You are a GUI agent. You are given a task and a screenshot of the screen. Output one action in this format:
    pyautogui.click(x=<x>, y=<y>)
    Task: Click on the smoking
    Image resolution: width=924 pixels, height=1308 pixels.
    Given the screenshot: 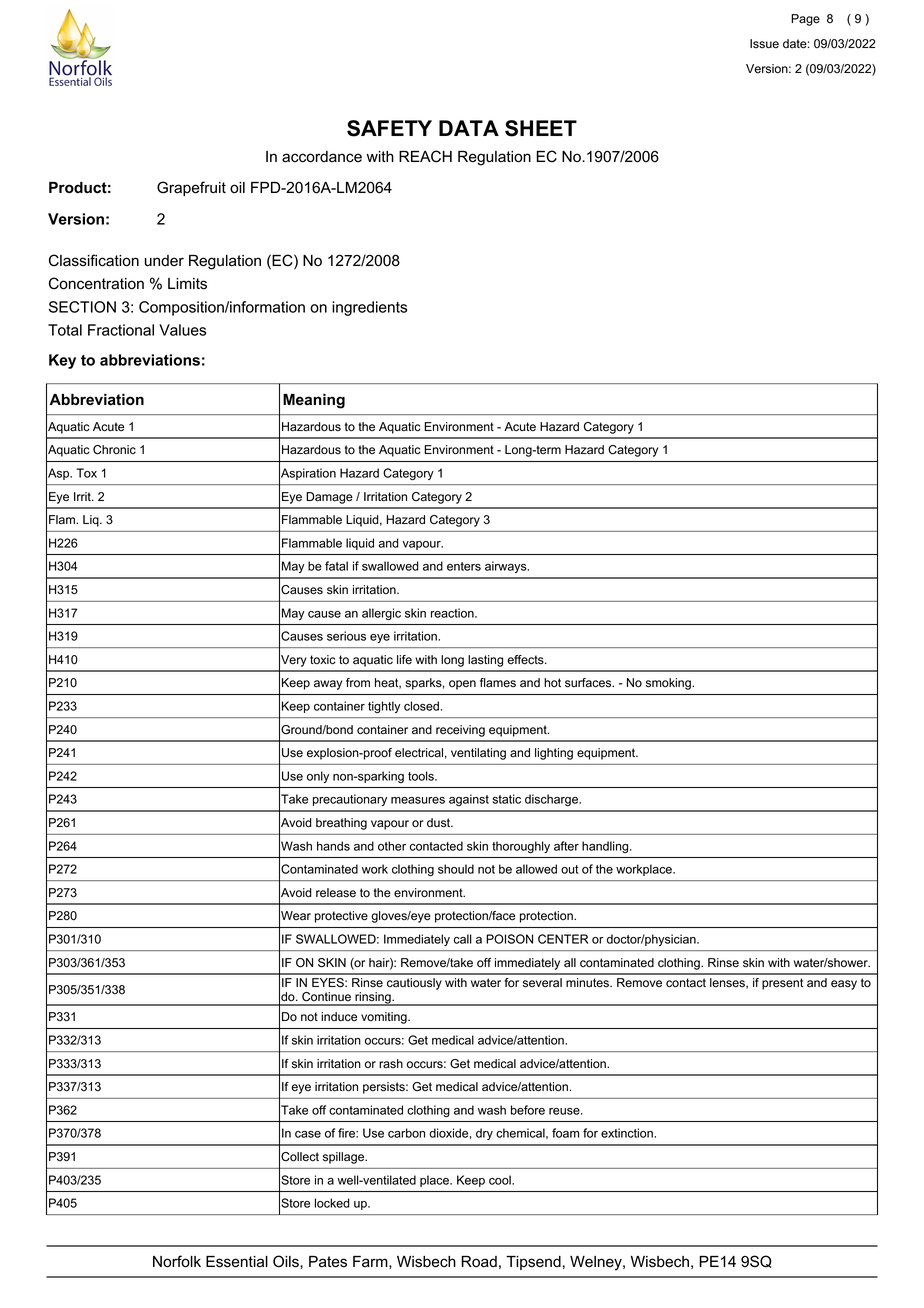 What is the action you would take?
    pyautogui.click(x=669, y=684)
